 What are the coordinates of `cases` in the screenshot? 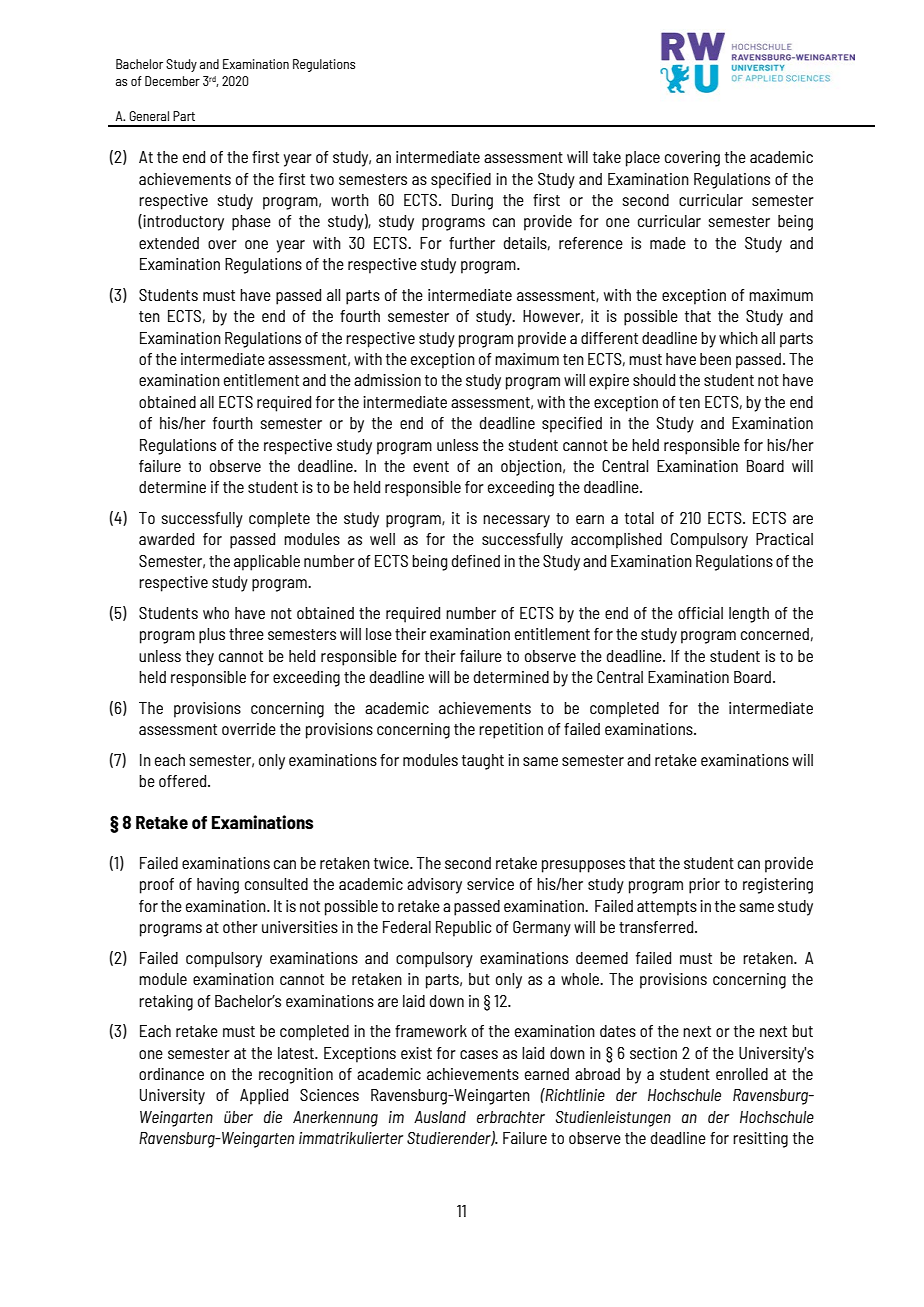 It's located at (479, 1054).
